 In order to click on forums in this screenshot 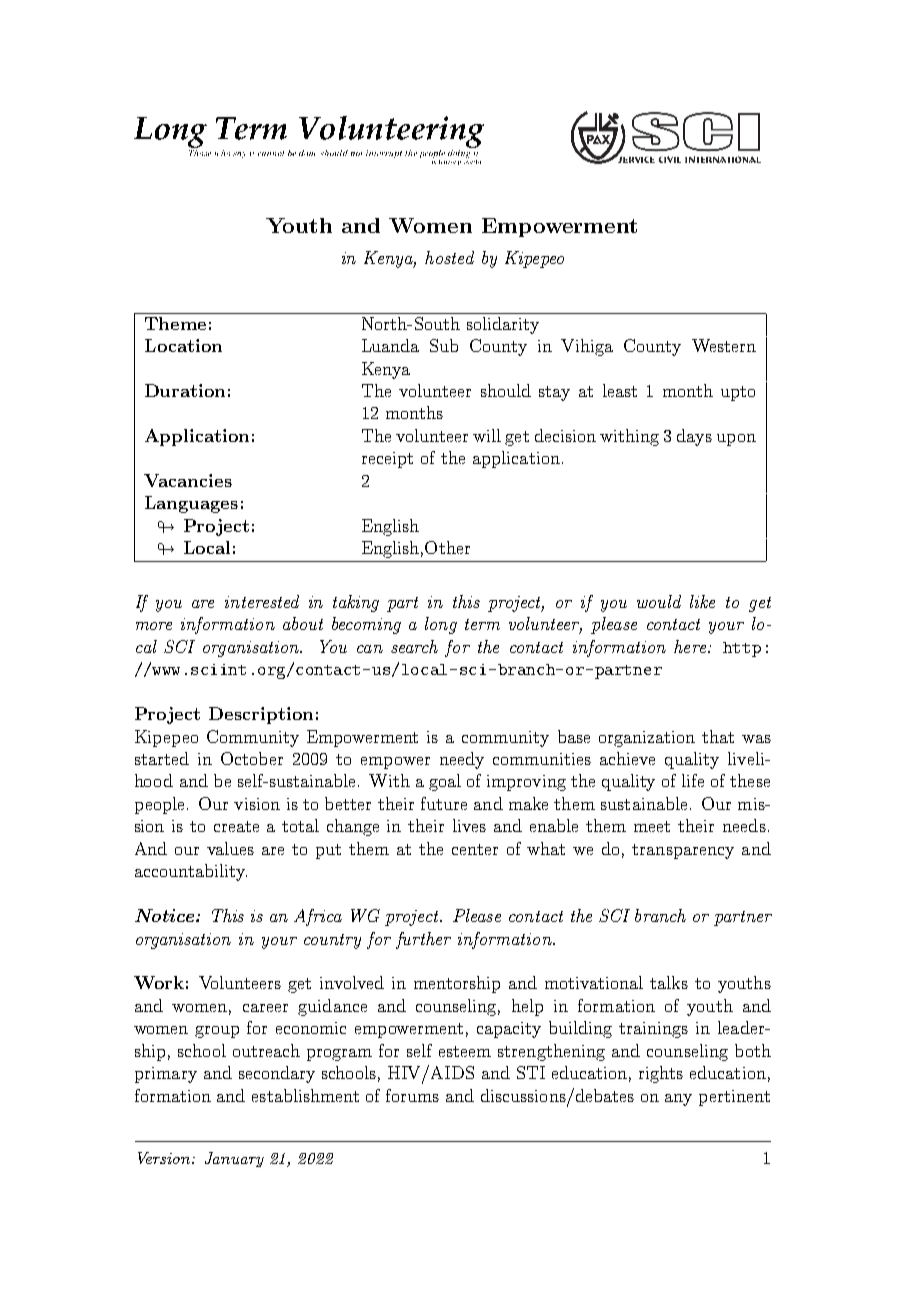, I will do `click(412, 1095)`.
